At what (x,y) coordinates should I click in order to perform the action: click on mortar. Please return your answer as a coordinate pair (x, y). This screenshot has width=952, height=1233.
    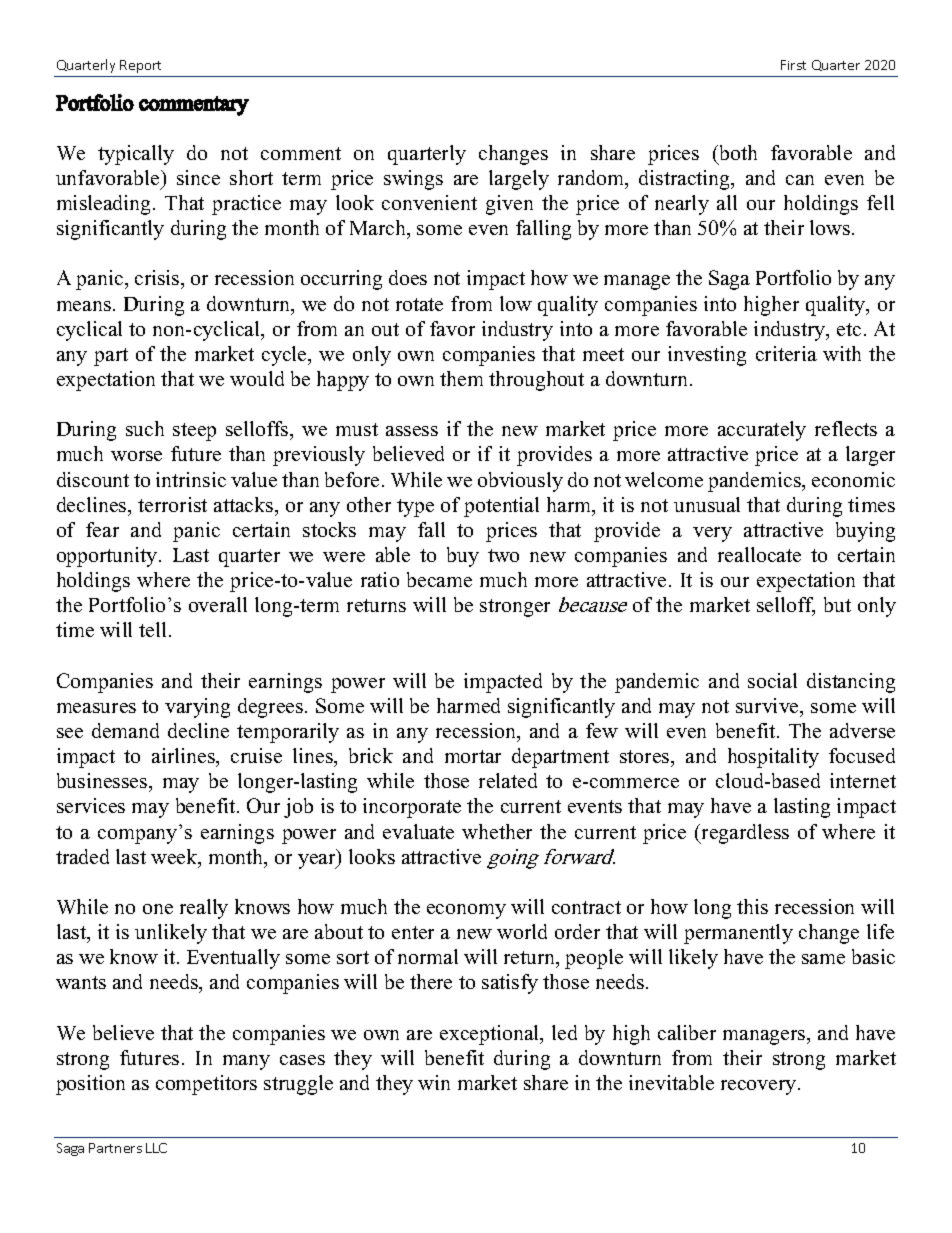
    Looking at the image, I should click on (473, 756).
